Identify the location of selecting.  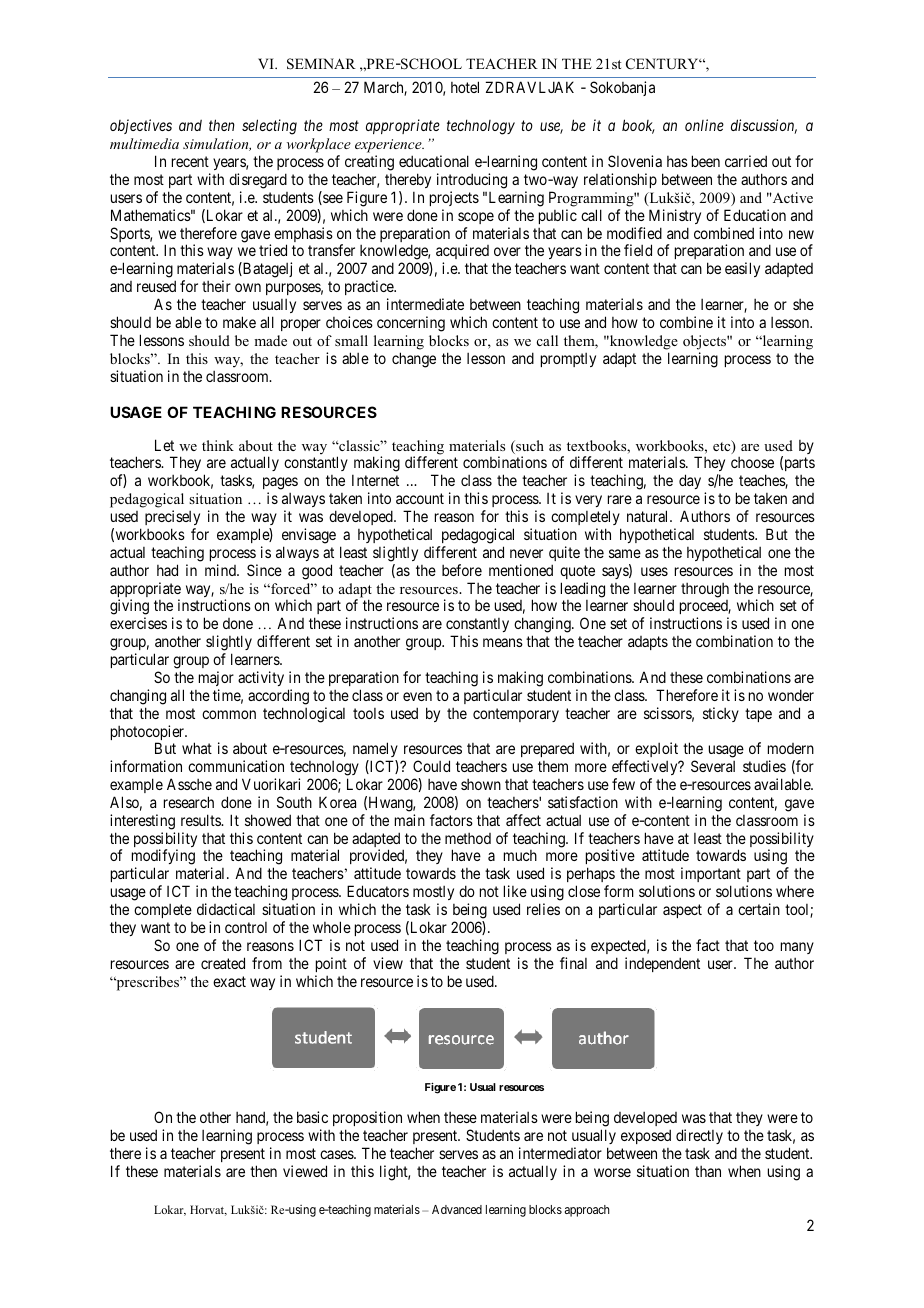
(269, 127).
